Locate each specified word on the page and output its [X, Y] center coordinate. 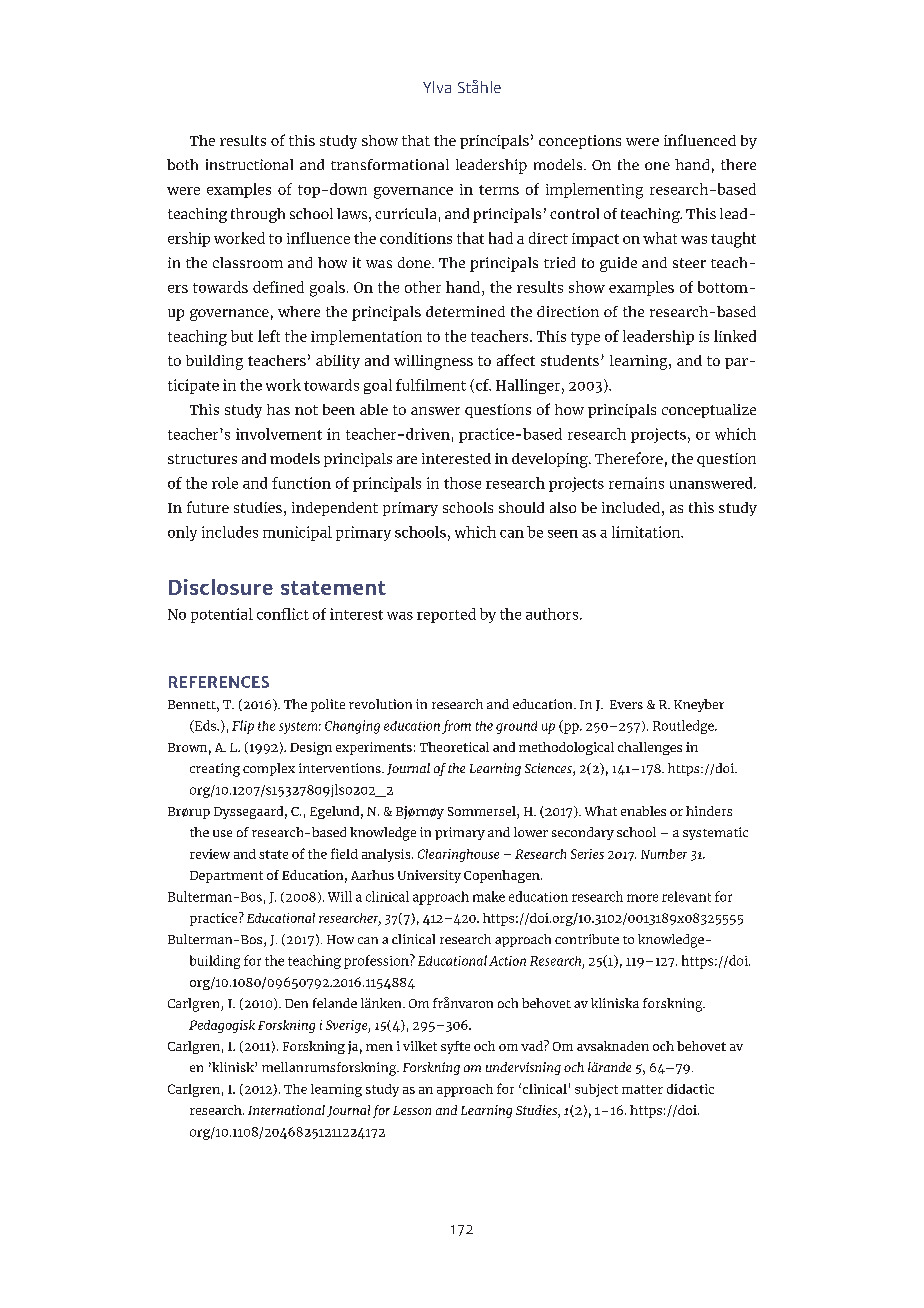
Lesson [412, 1110]
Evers [626, 704]
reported [446, 615]
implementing [594, 191]
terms [499, 190]
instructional [249, 164]
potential [222, 615]
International [286, 1110]
